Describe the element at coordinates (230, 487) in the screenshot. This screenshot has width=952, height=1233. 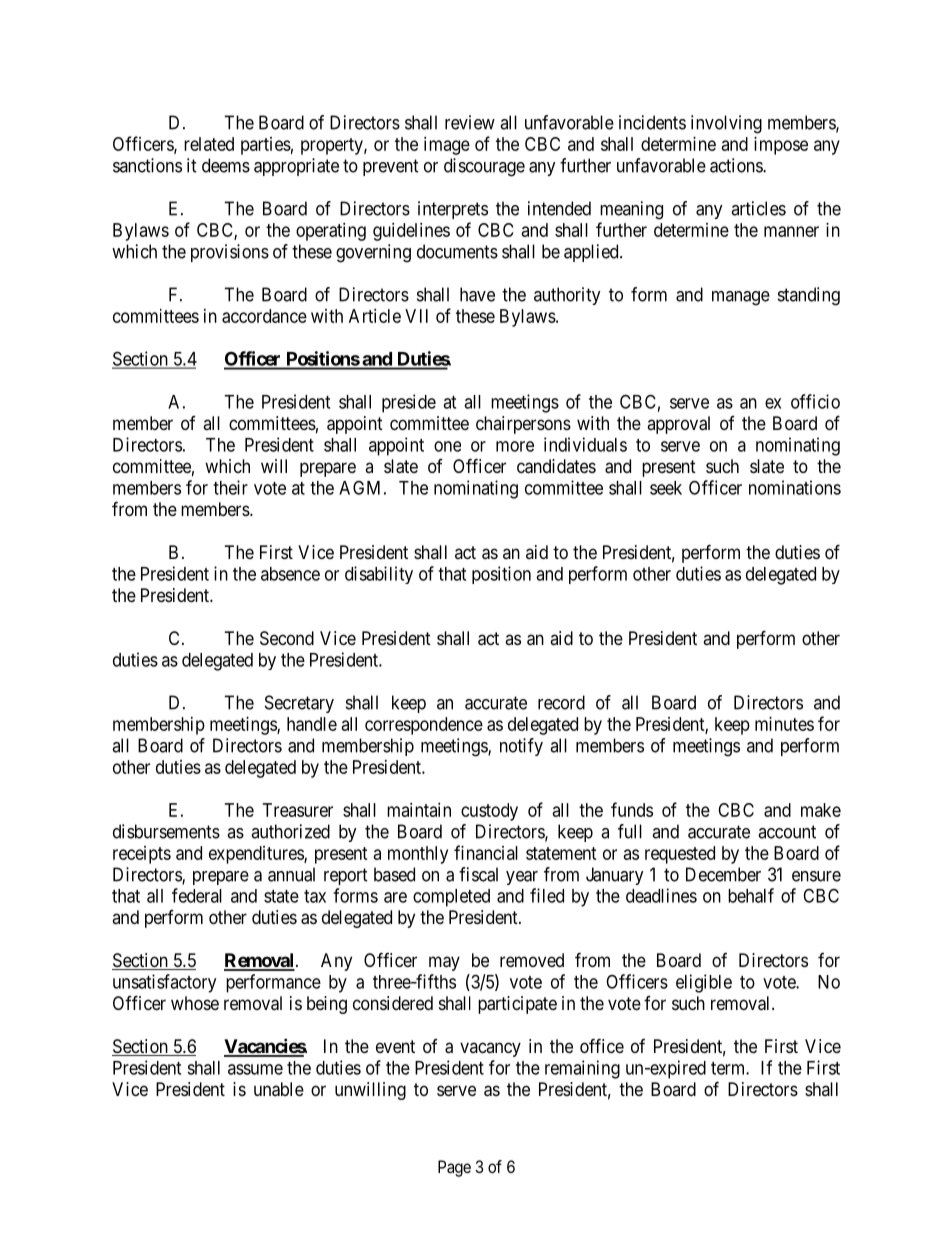
I see `their` at that location.
